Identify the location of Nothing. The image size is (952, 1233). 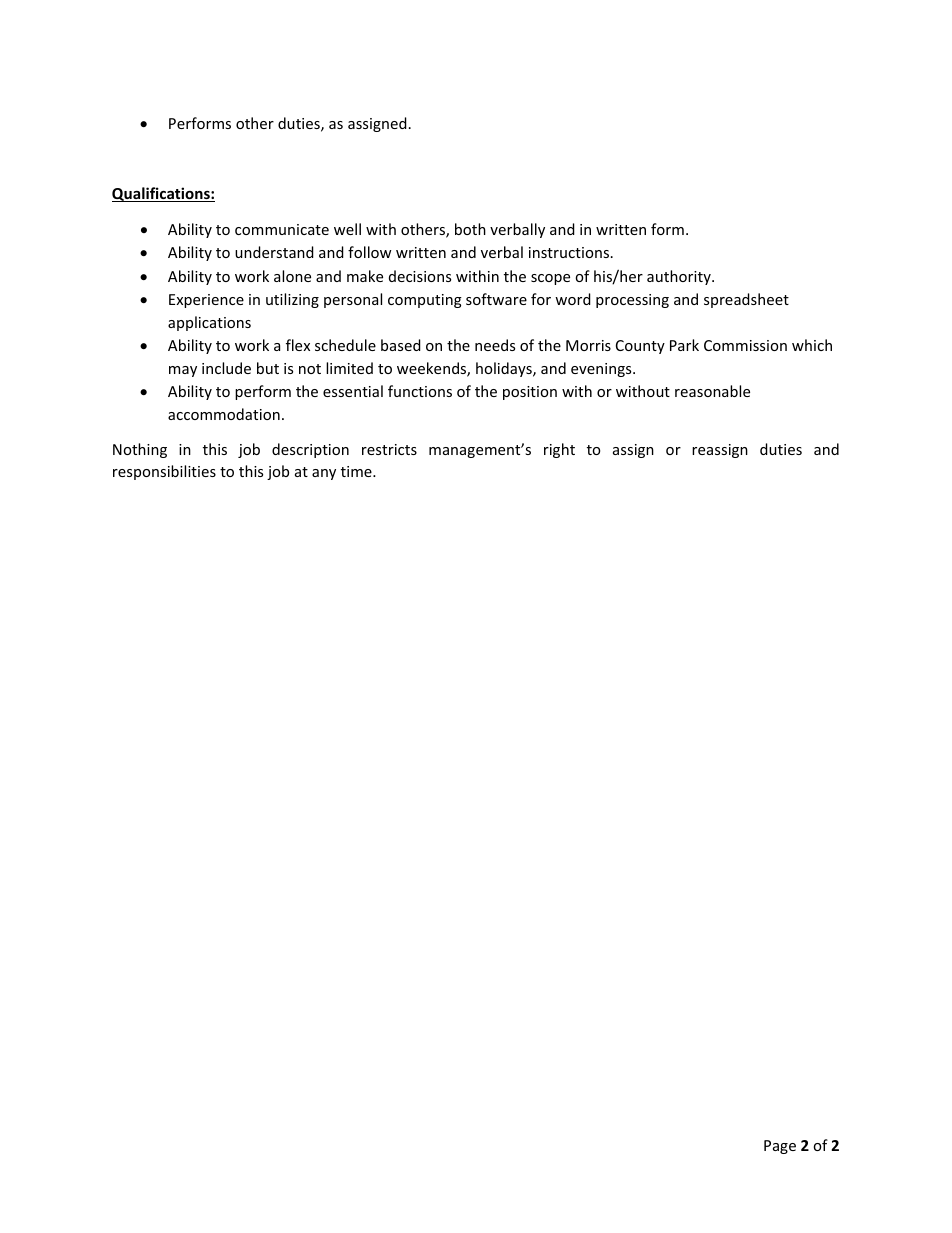
(140, 450).
